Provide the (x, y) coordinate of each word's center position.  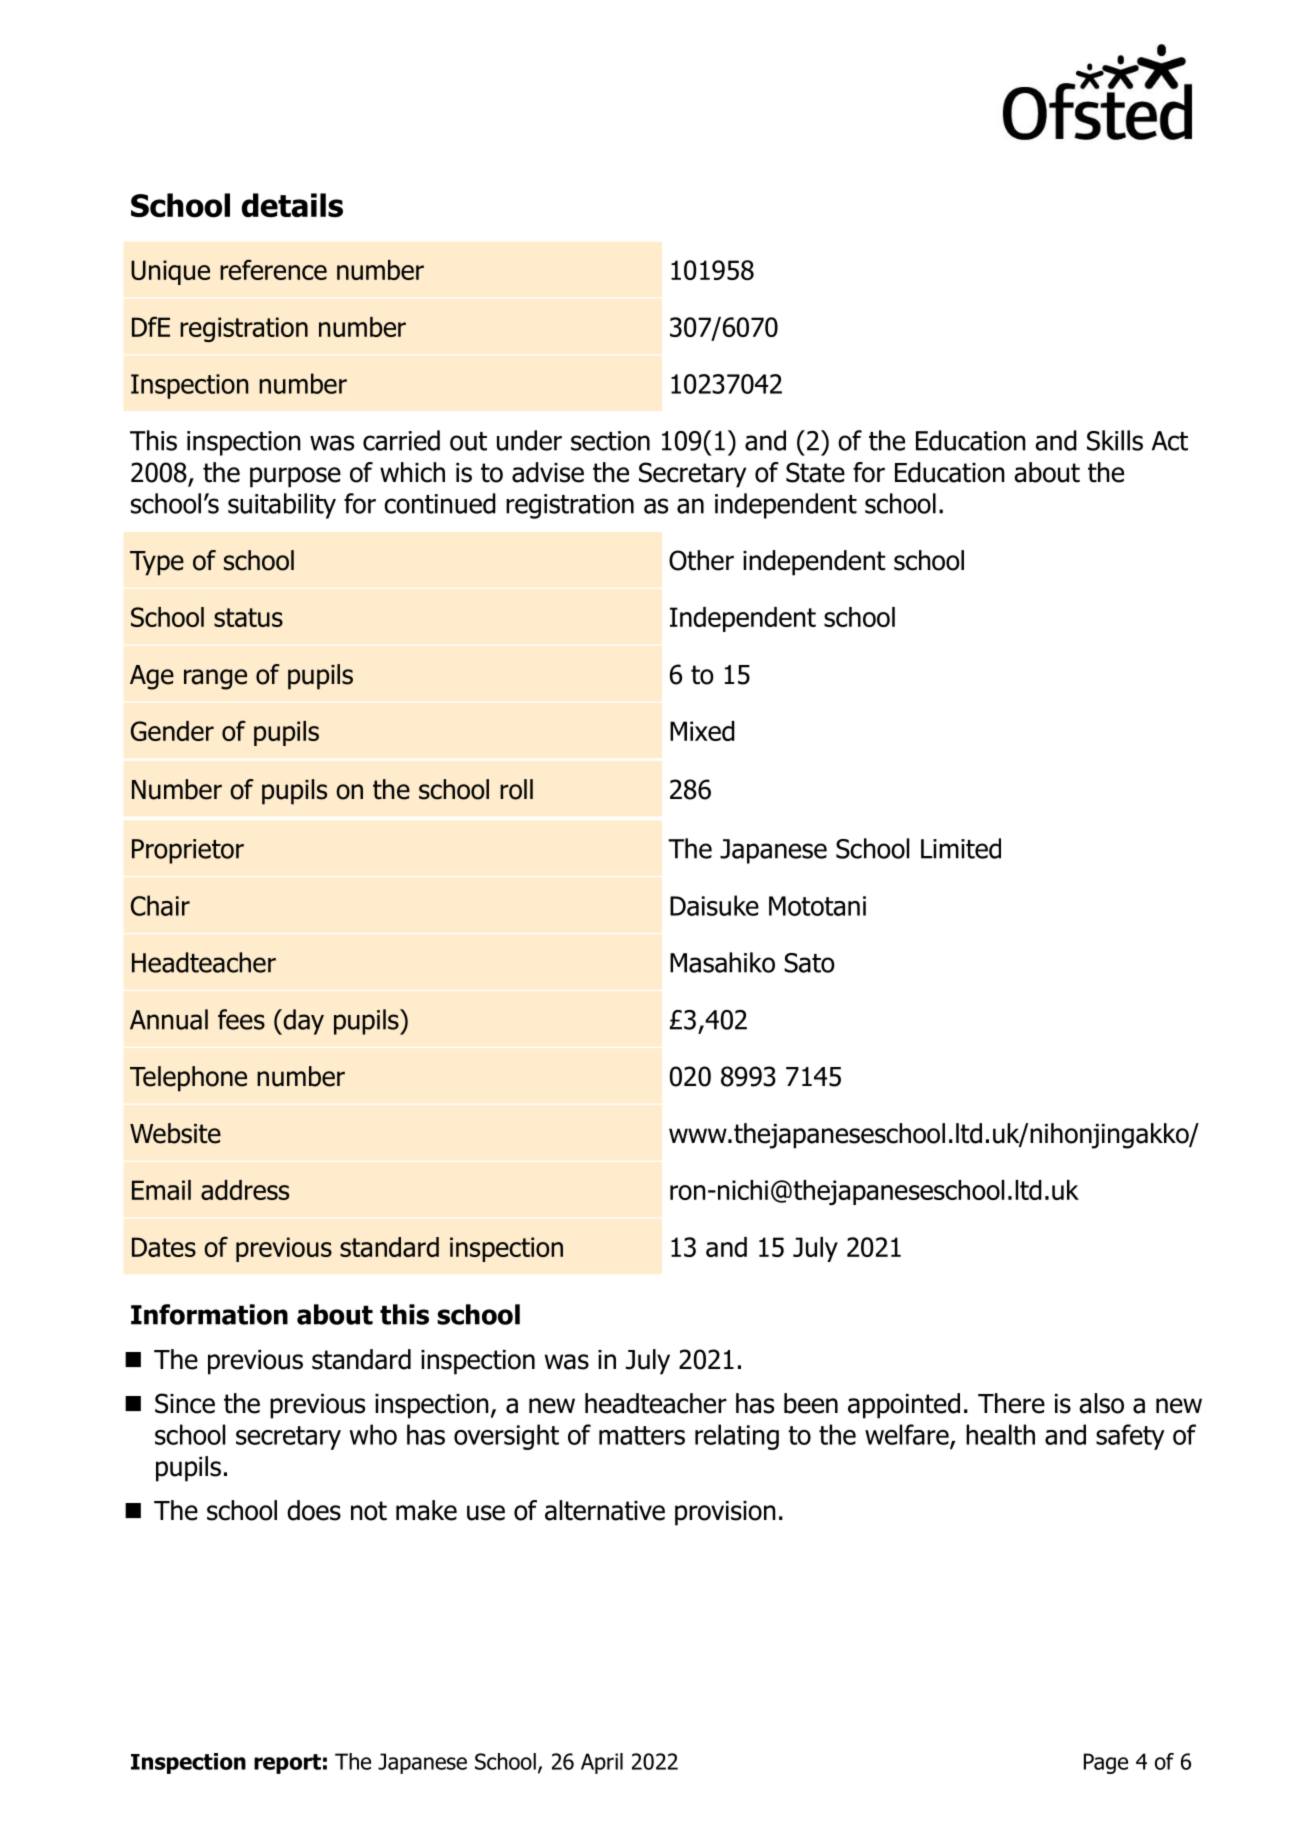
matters (642, 1435)
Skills (1115, 440)
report (287, 1764)
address (245, 1190)
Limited (961, 848)
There (1011, 1403)
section (610, 441)
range (215, 679)
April (602, 1763)
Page (1106, 1763)
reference (273, 269)
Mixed (702, 731)
